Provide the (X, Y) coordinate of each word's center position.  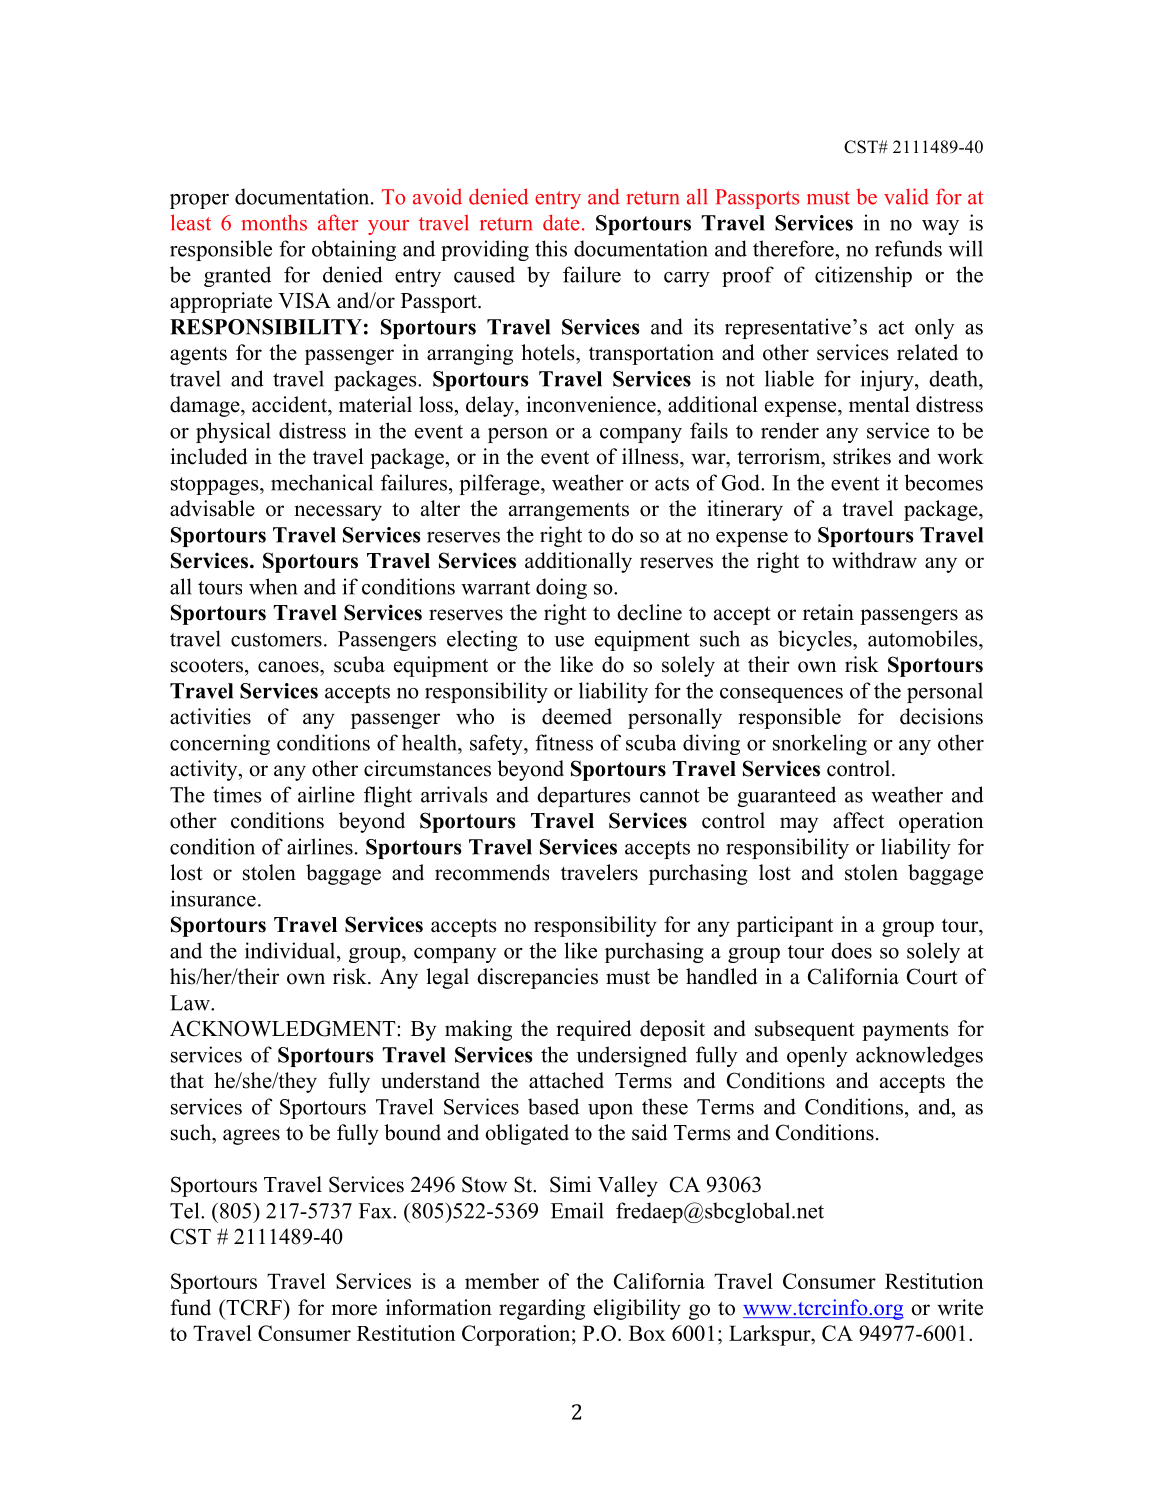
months (274, 222)
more (354, 1310)
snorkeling (820, 744)
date (561, 222)
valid (906, 196)
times (237, 794)
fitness (564, 742)
